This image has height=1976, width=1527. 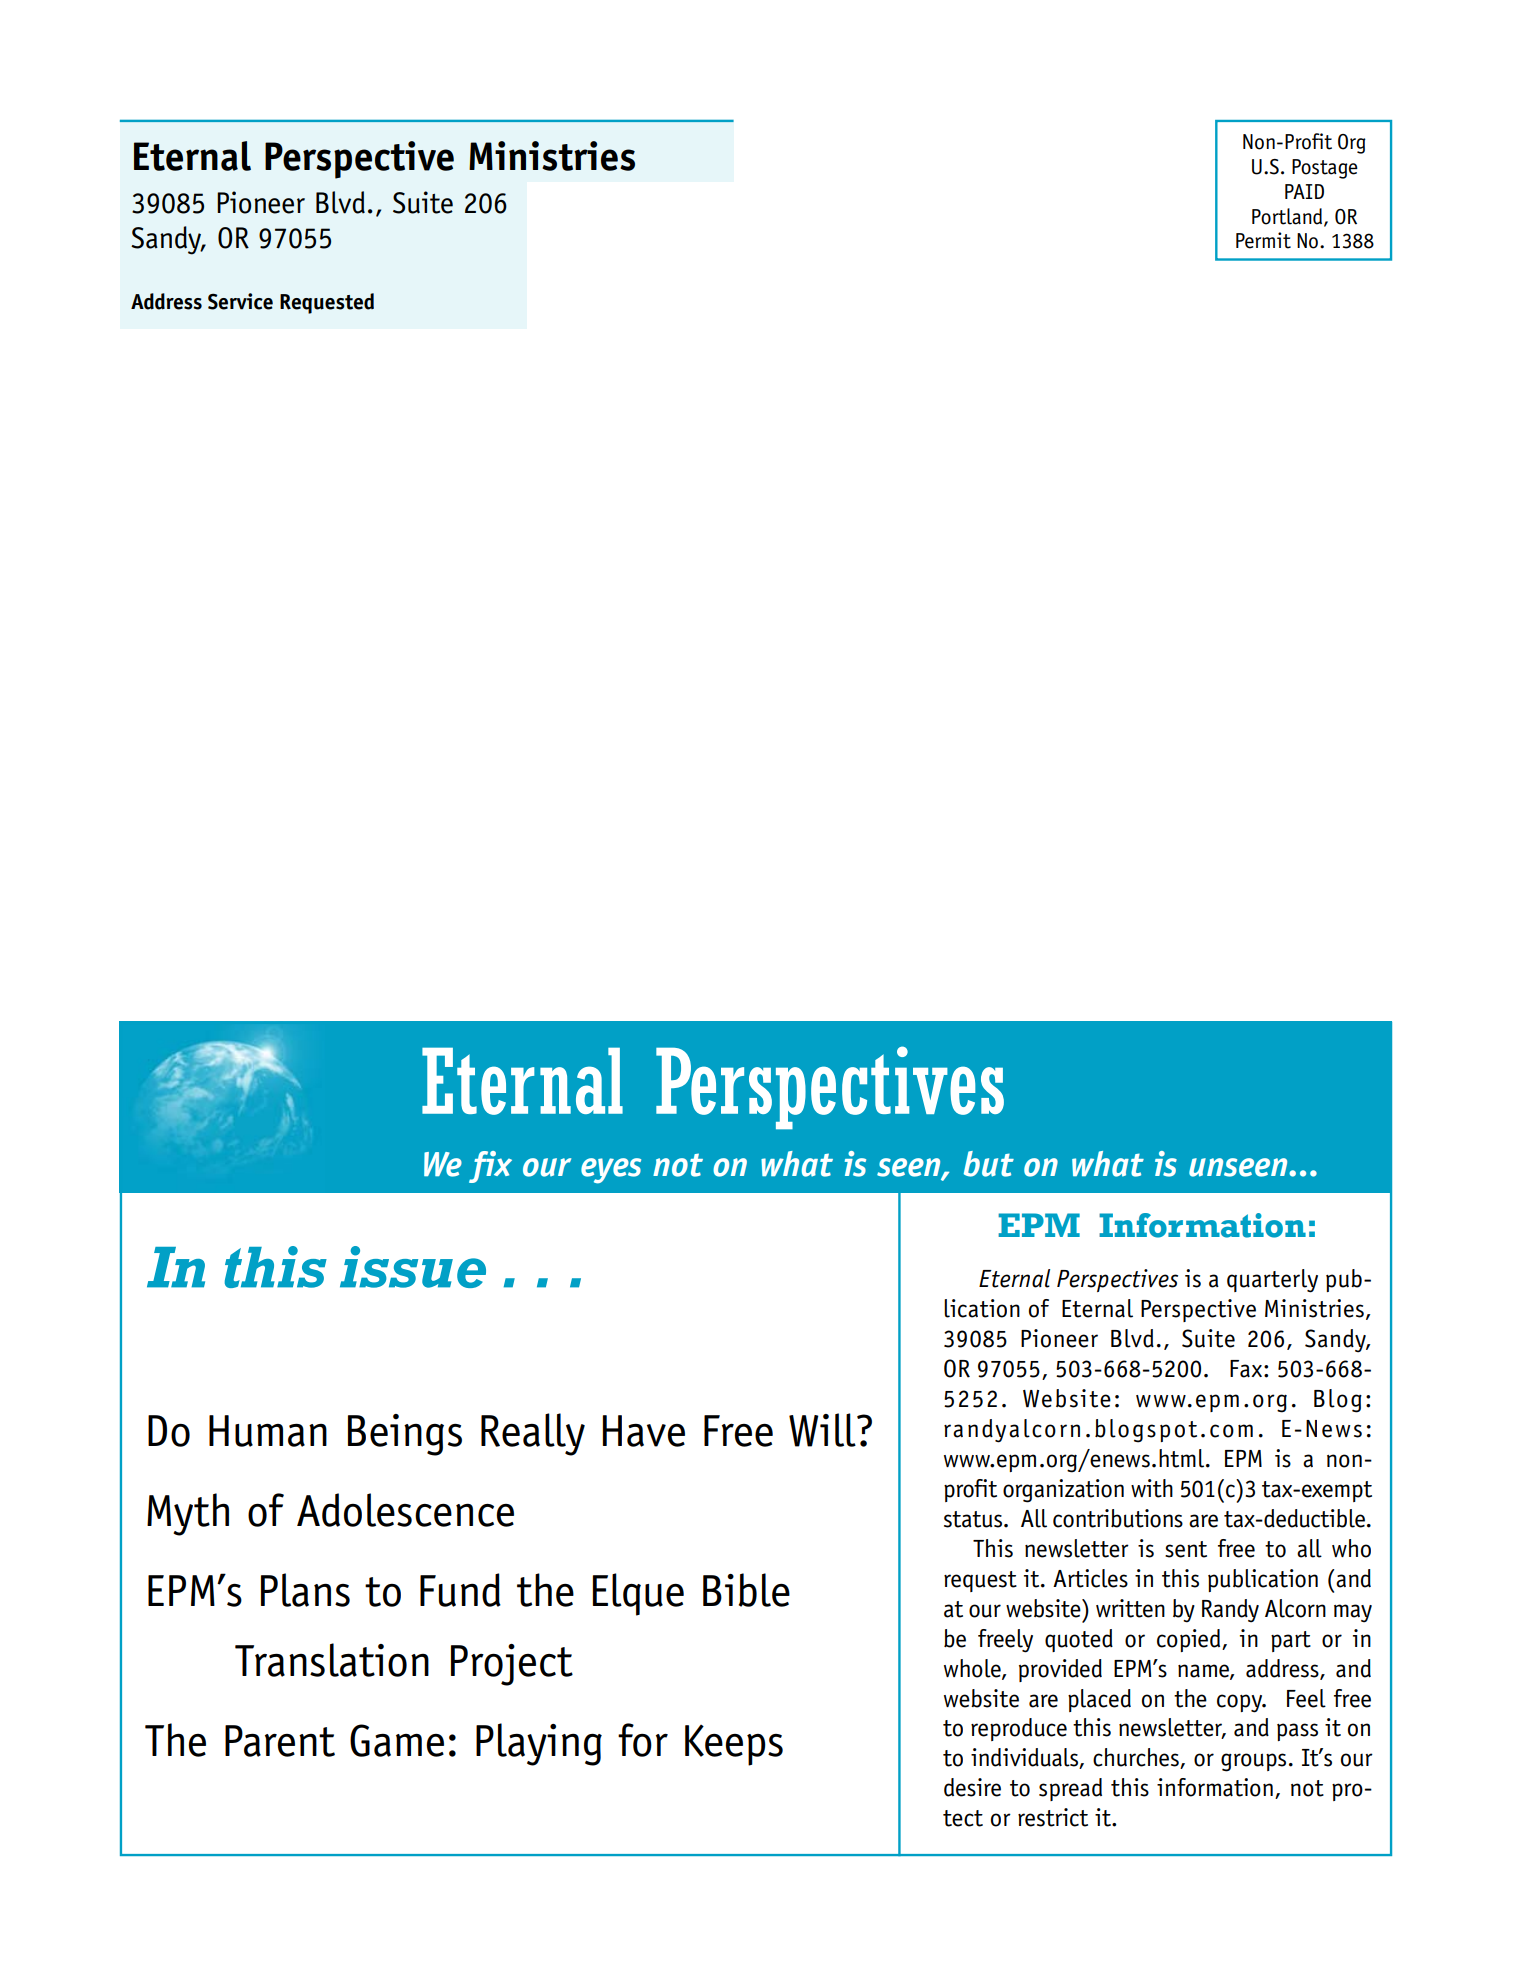 I want to click on Portland, so click(x=1288, y=217).
